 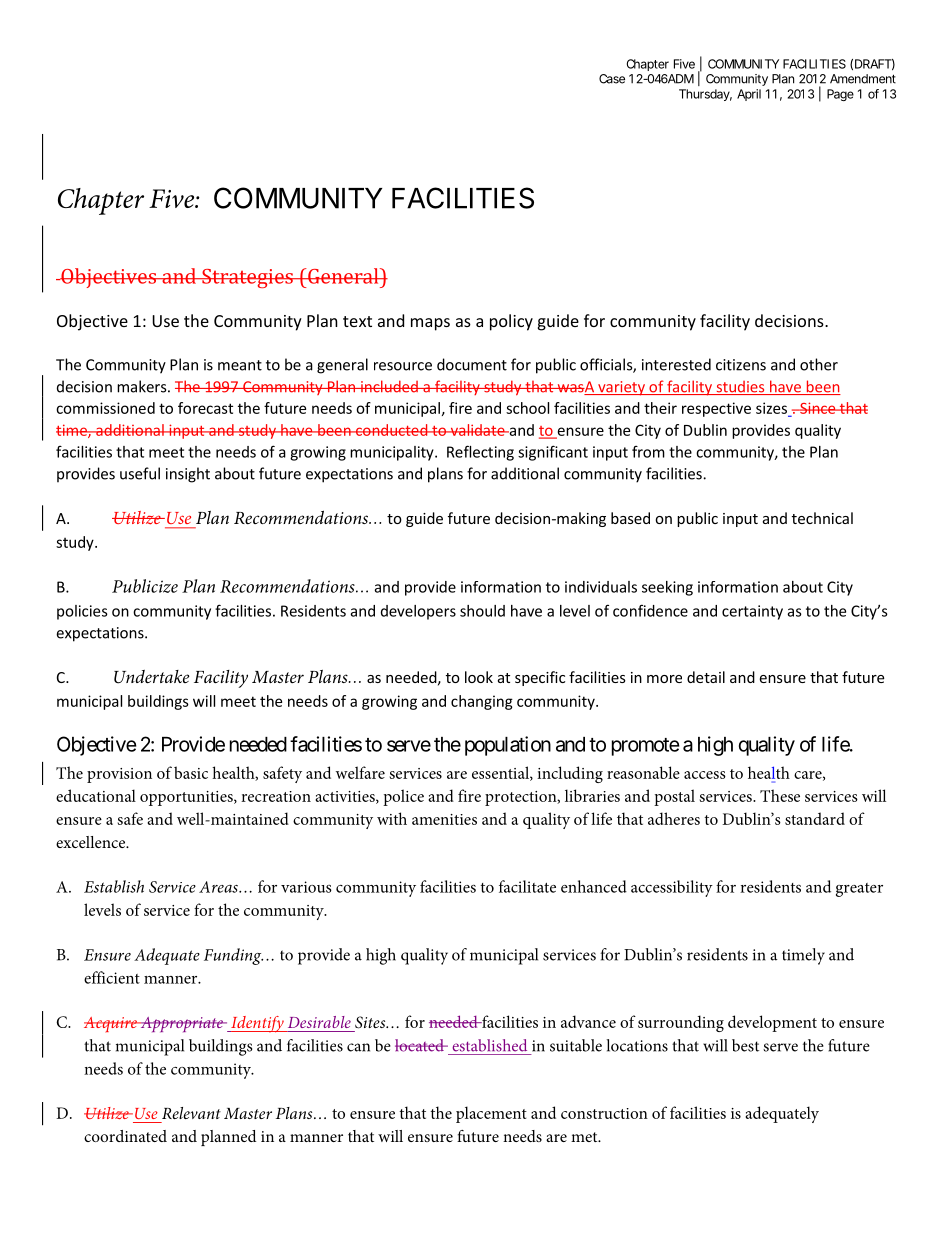 I want to click on Case, so click(x=612, y=79).
